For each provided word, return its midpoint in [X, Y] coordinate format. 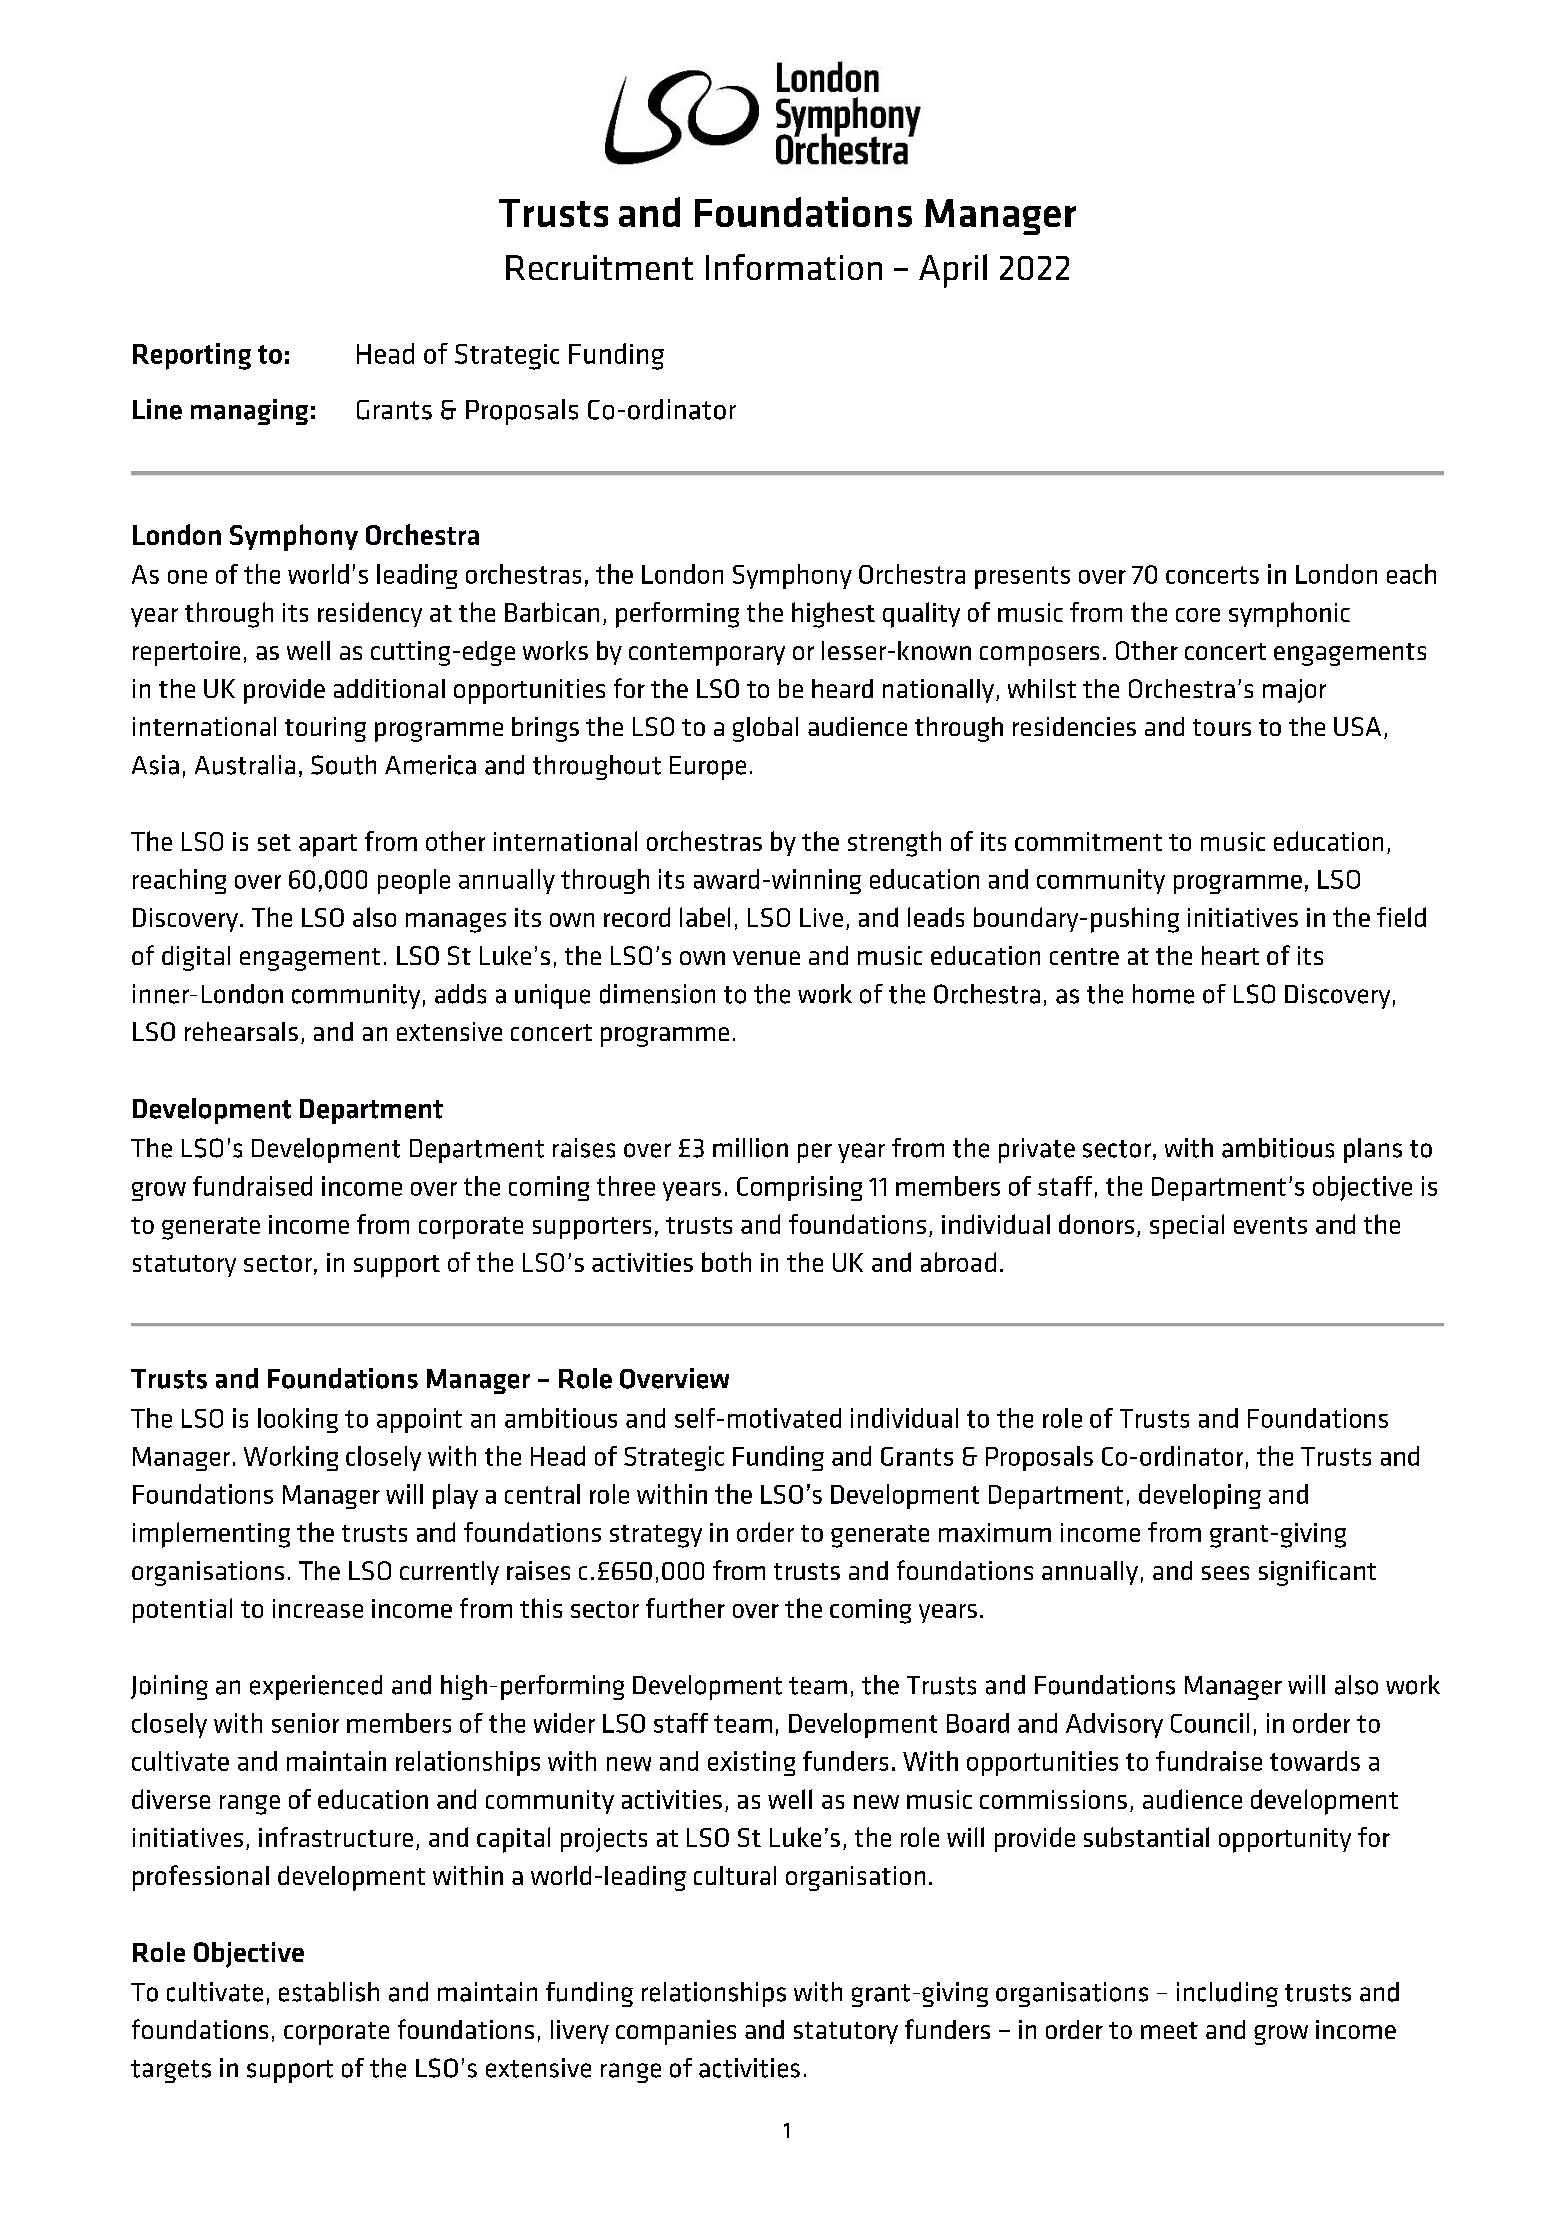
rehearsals [241, 1031]
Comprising [799, 1188]
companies [676, 2032]
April [953, 271]
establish [329, 1992]
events [1270, 1225]
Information [794, 267]
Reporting [192, 356]
